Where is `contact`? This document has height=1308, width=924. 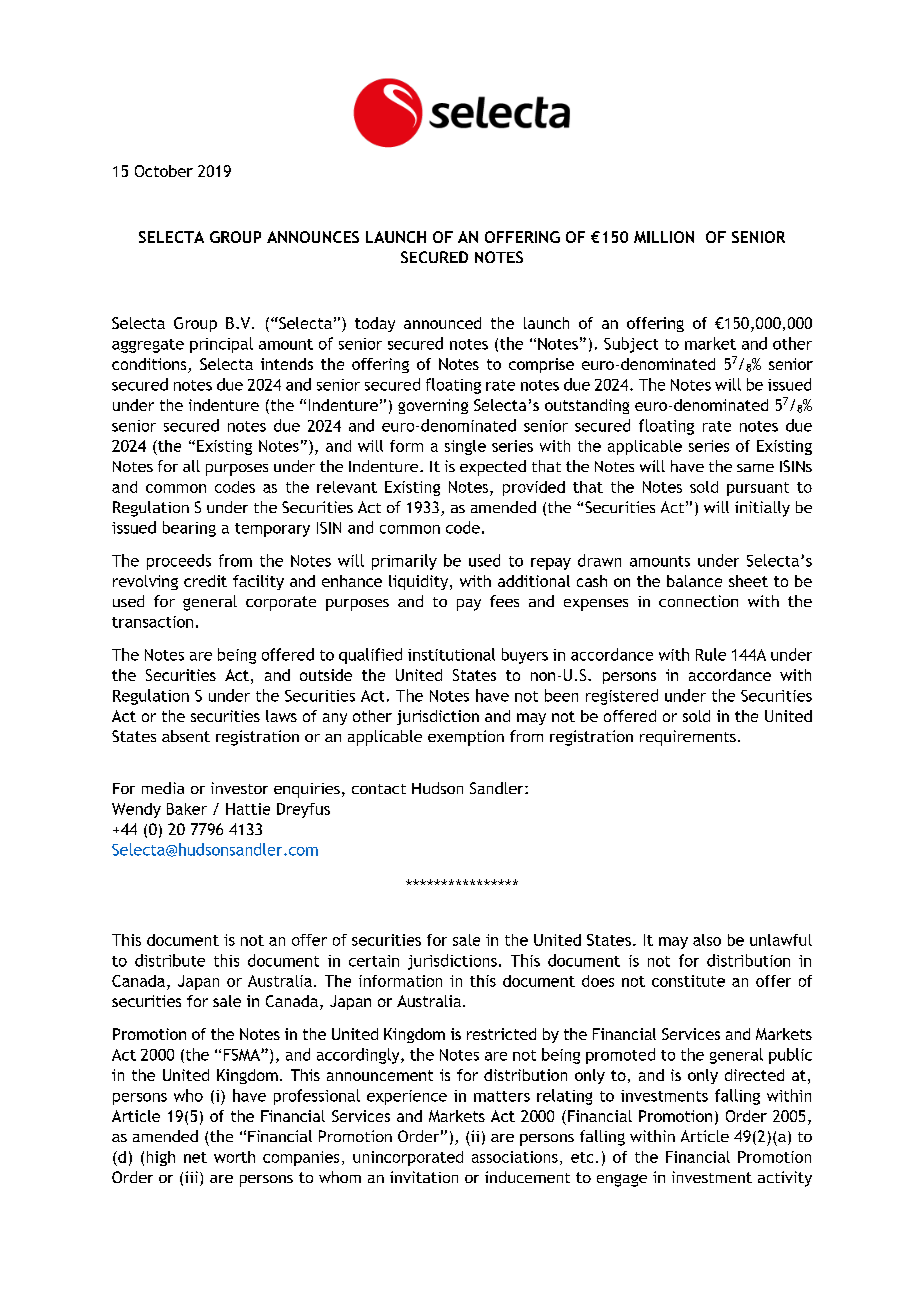 contact is located at coordinates (379, 789).
